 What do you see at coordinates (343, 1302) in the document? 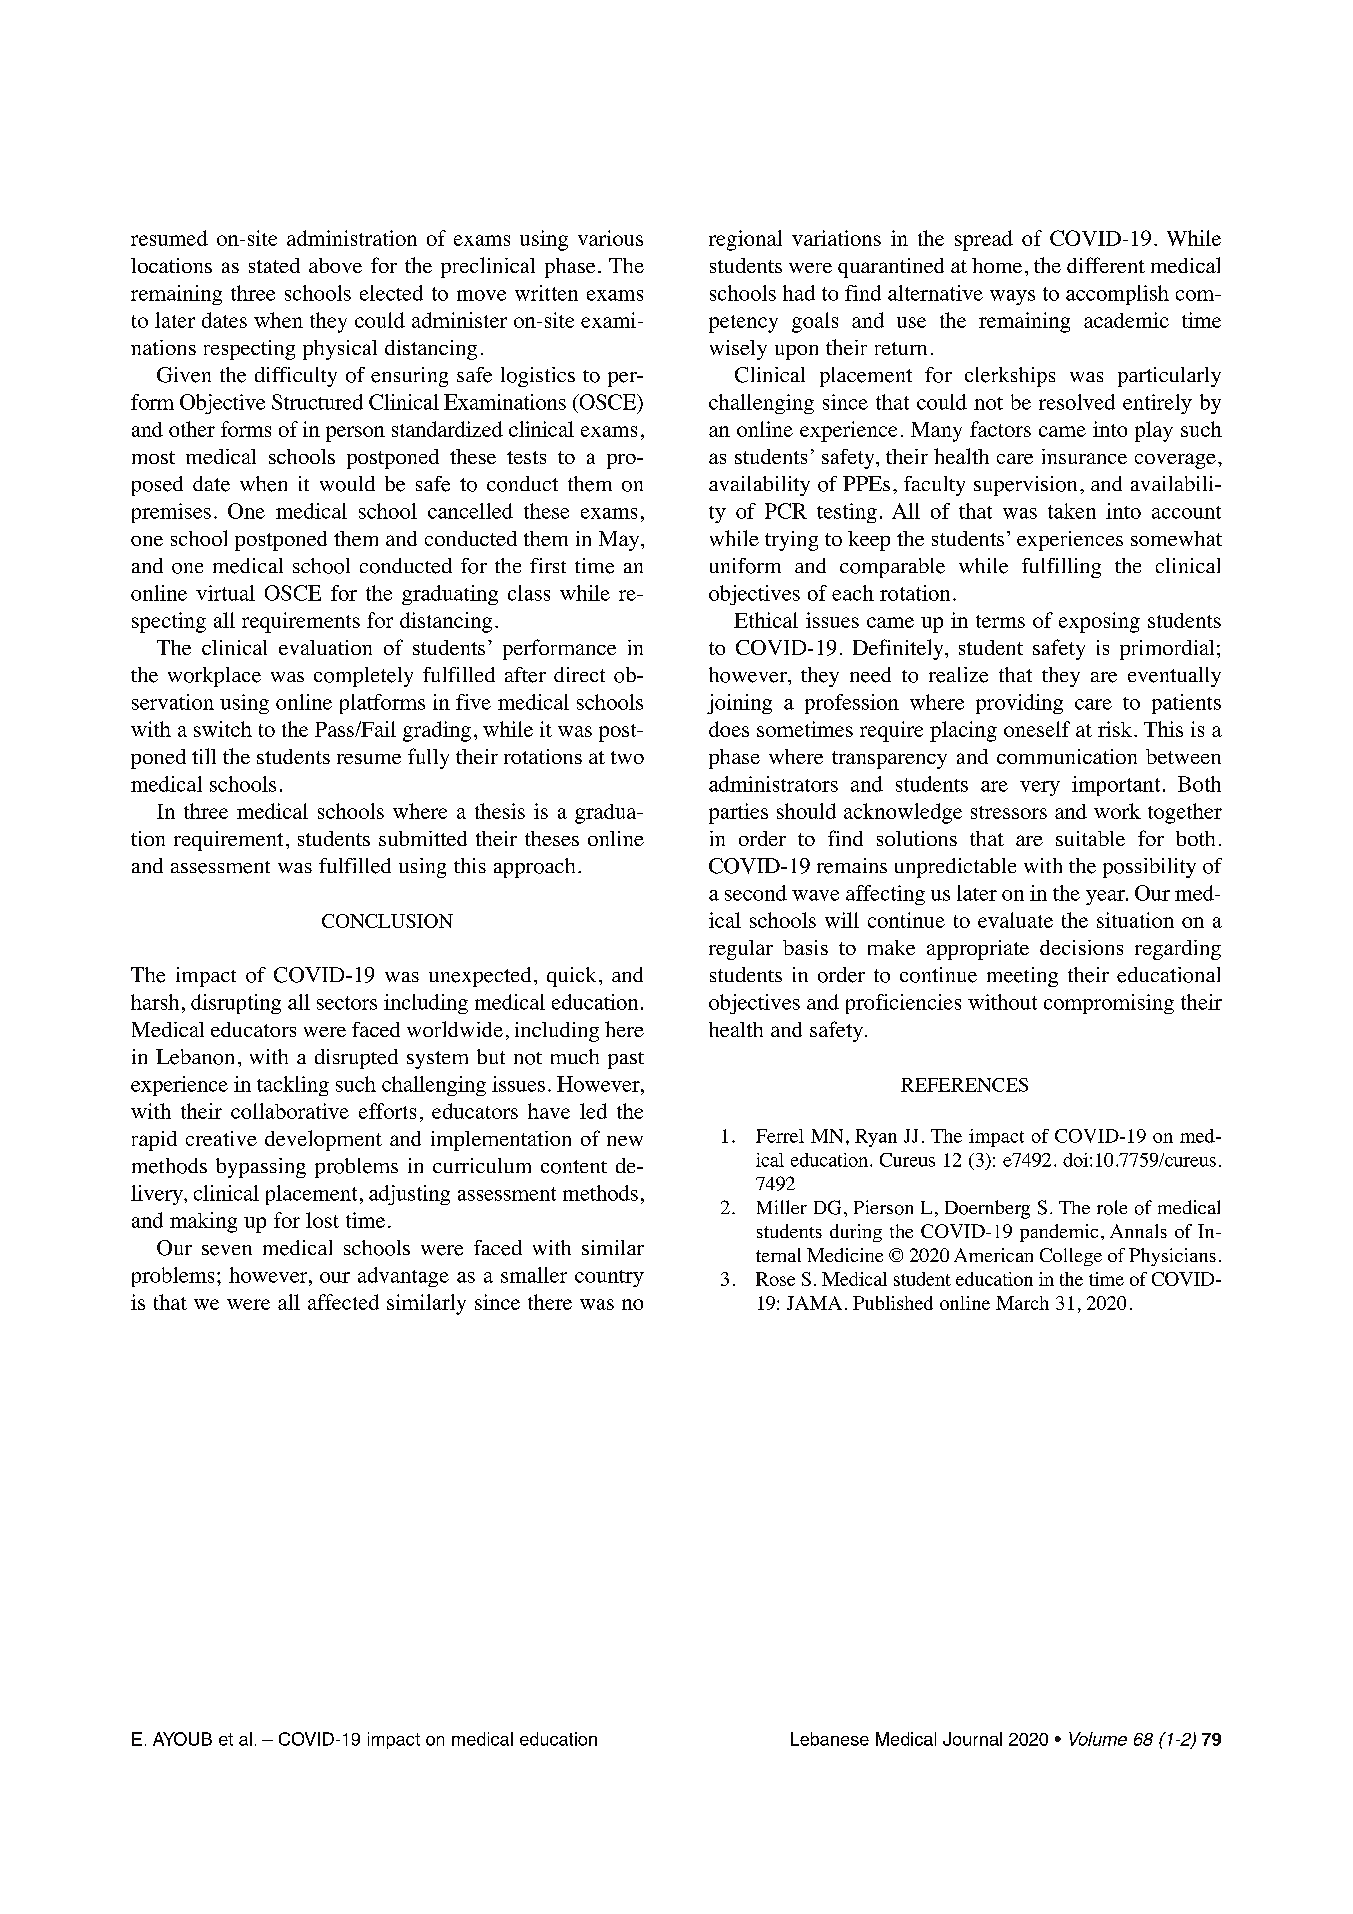
I see `affected` at bounding box center [343, 1302].
